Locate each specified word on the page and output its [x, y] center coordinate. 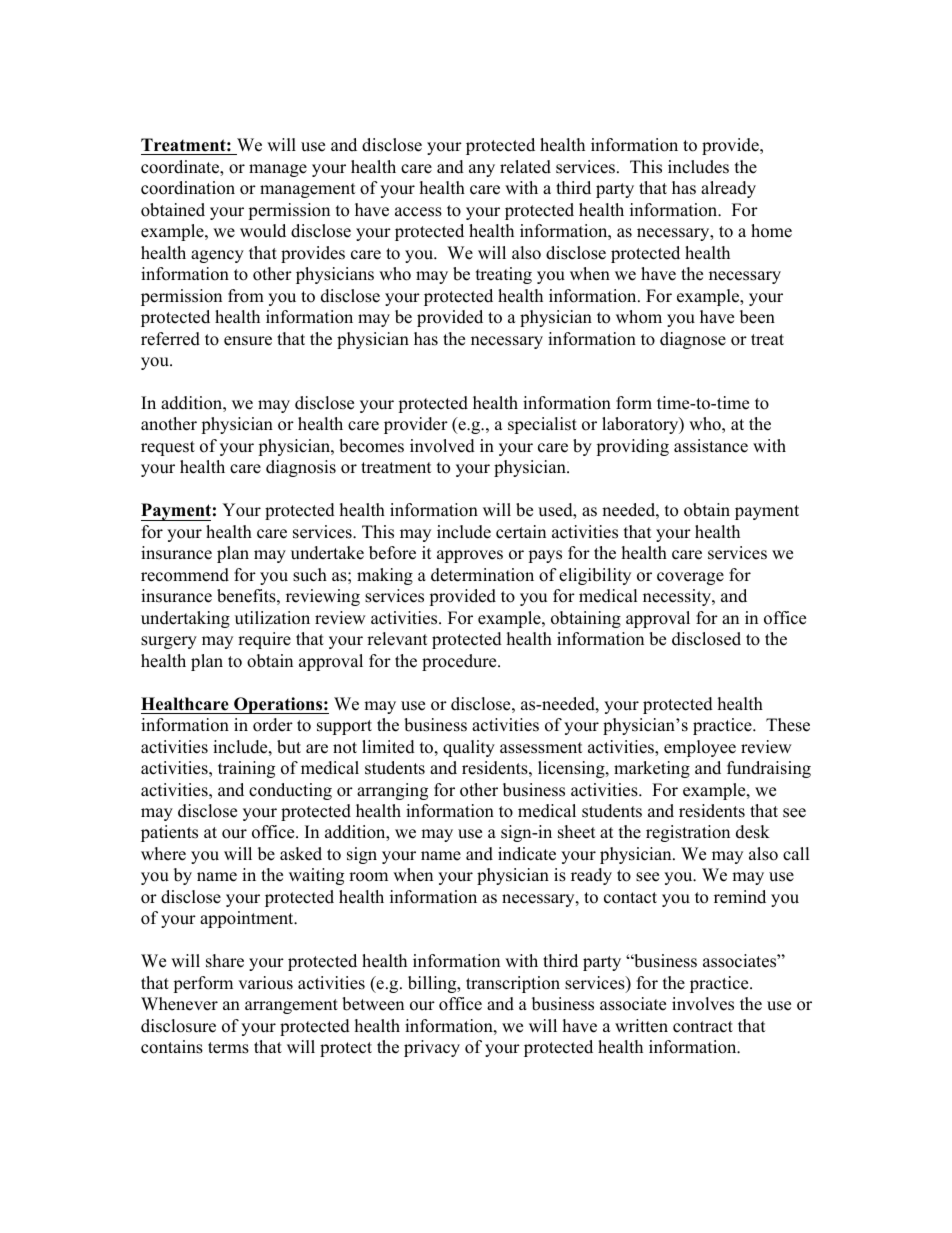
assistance [711, 446]
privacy [432, 1048]
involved [442, 446]
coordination [188, 188]
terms [228, 1048]
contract [703, 1027]
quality [469, 748]
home [771, 231]
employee [700, 748]
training [246, 769]
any [482, 170]
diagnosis [301, 468]
